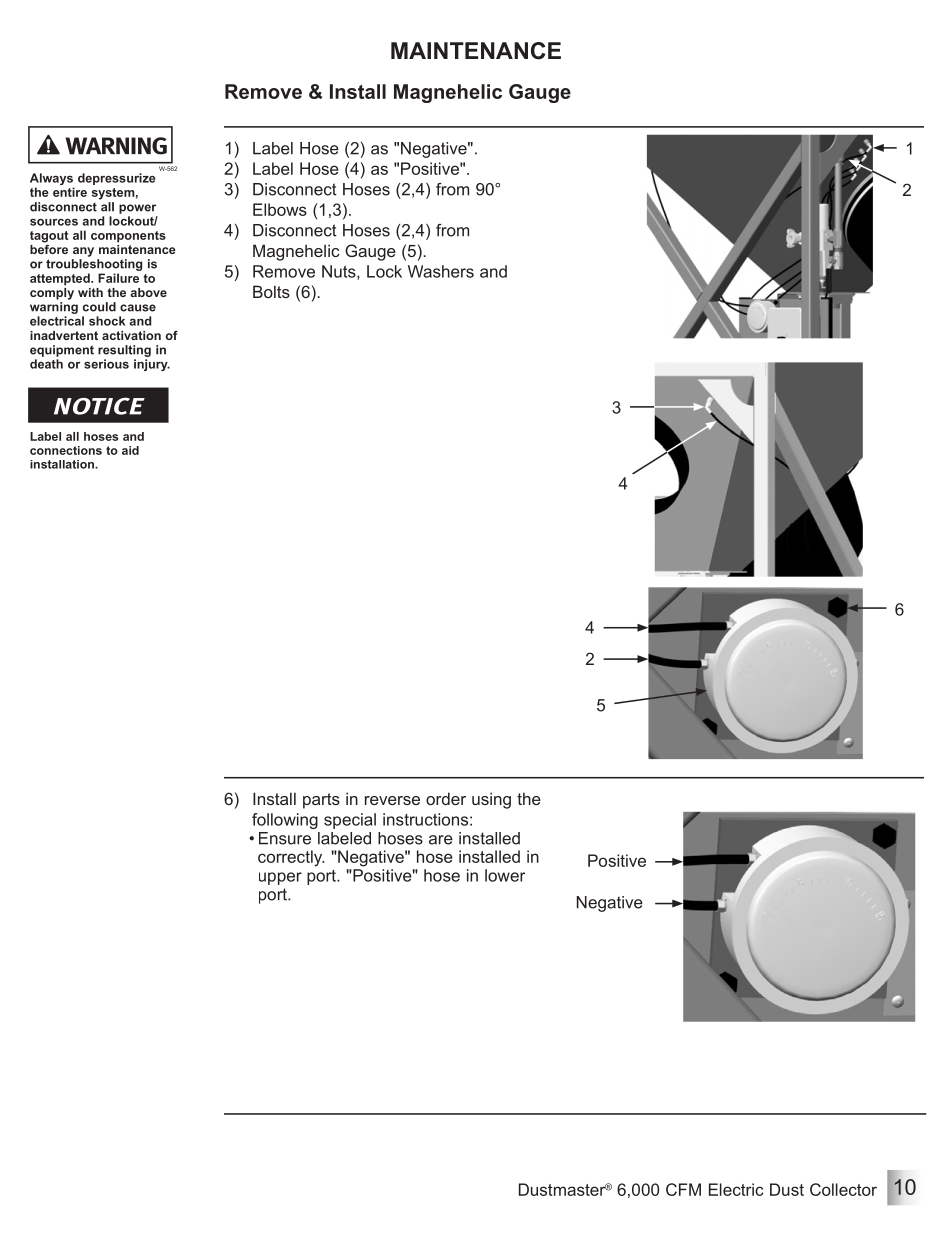 The height and width of the page is (1233, 952). I want to click on upper, so click(280, 878).
